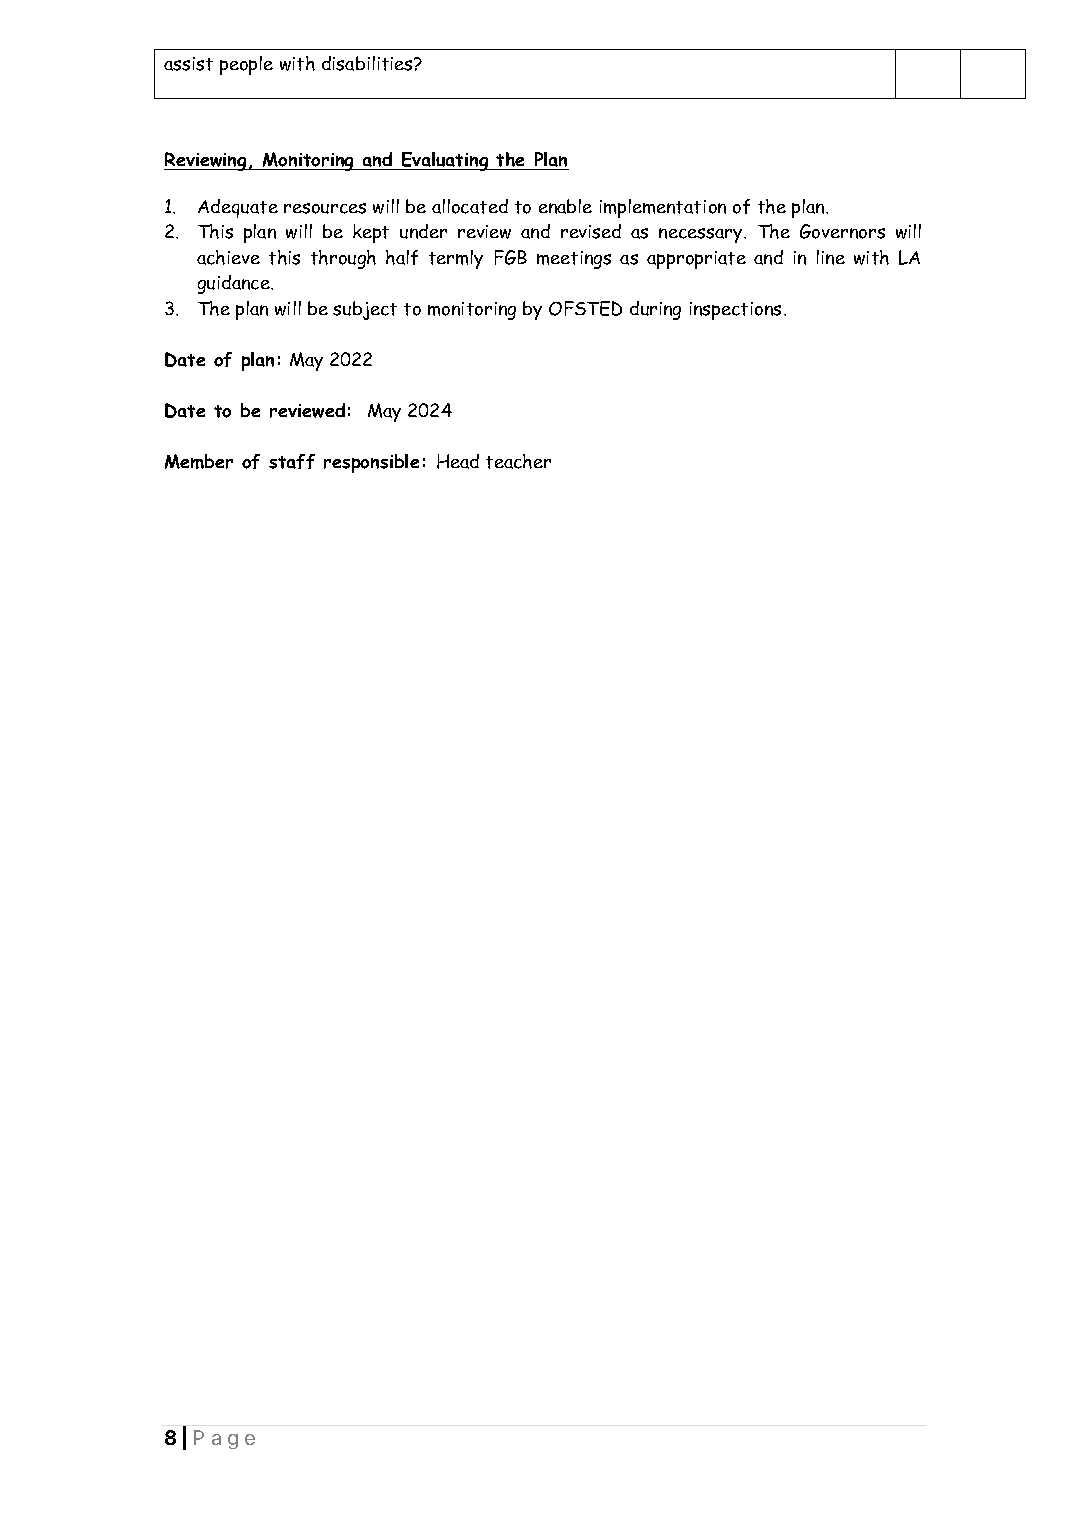  I want to click on subject, so click(365, 310).
